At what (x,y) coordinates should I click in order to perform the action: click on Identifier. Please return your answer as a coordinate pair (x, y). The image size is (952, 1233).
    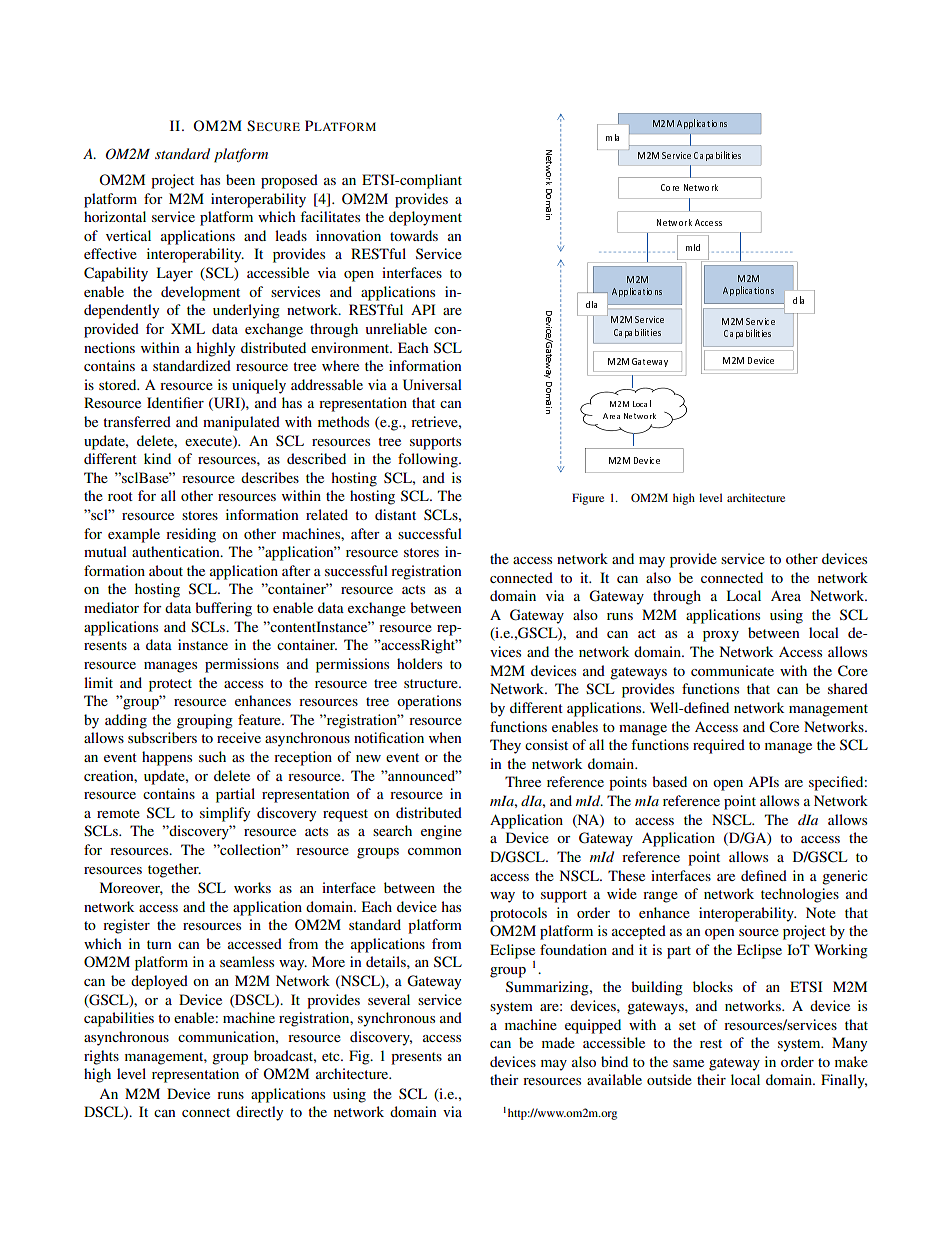
    Looking at the image, I should click on (175, 402).
